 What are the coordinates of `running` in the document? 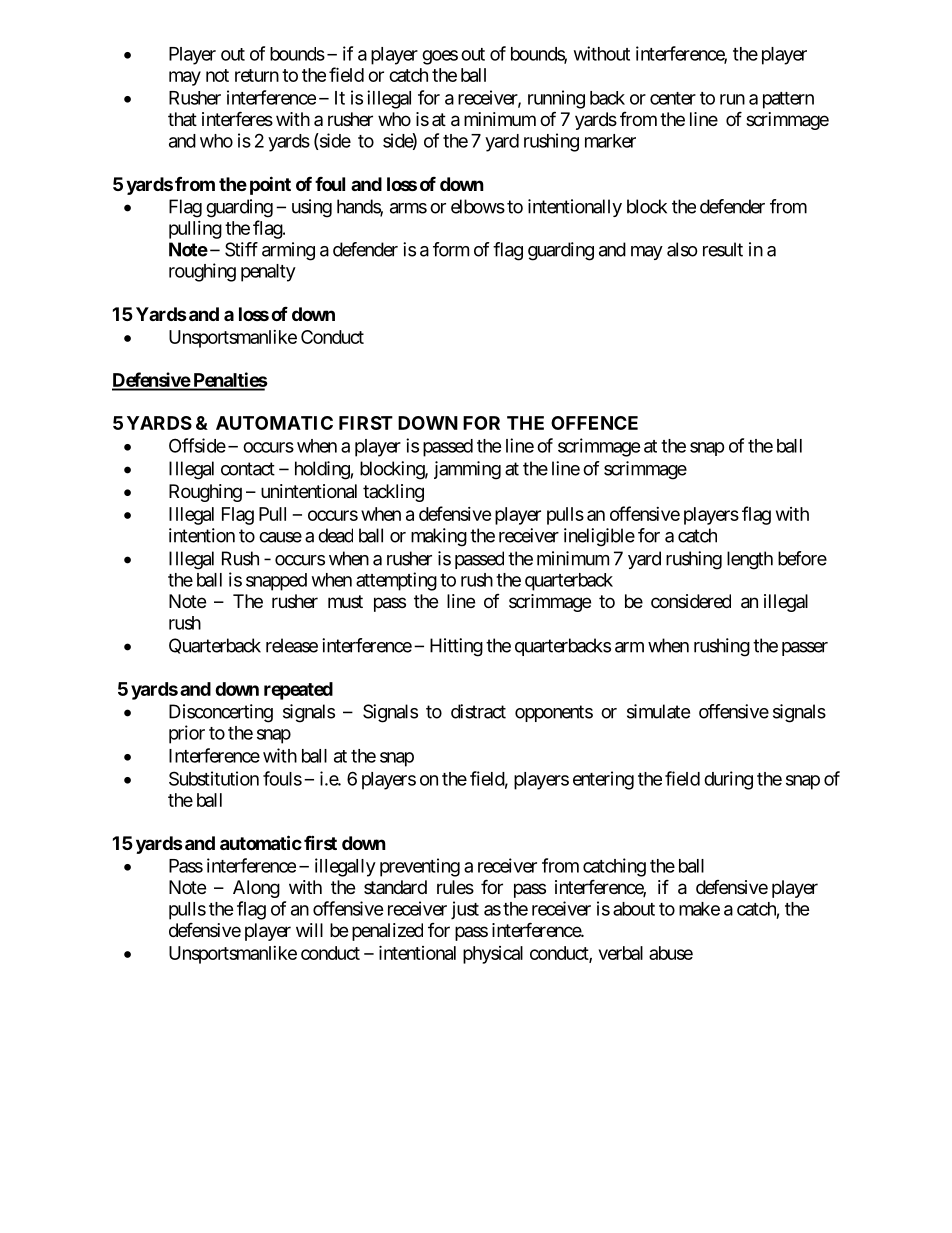 It's located at (556, 99).
